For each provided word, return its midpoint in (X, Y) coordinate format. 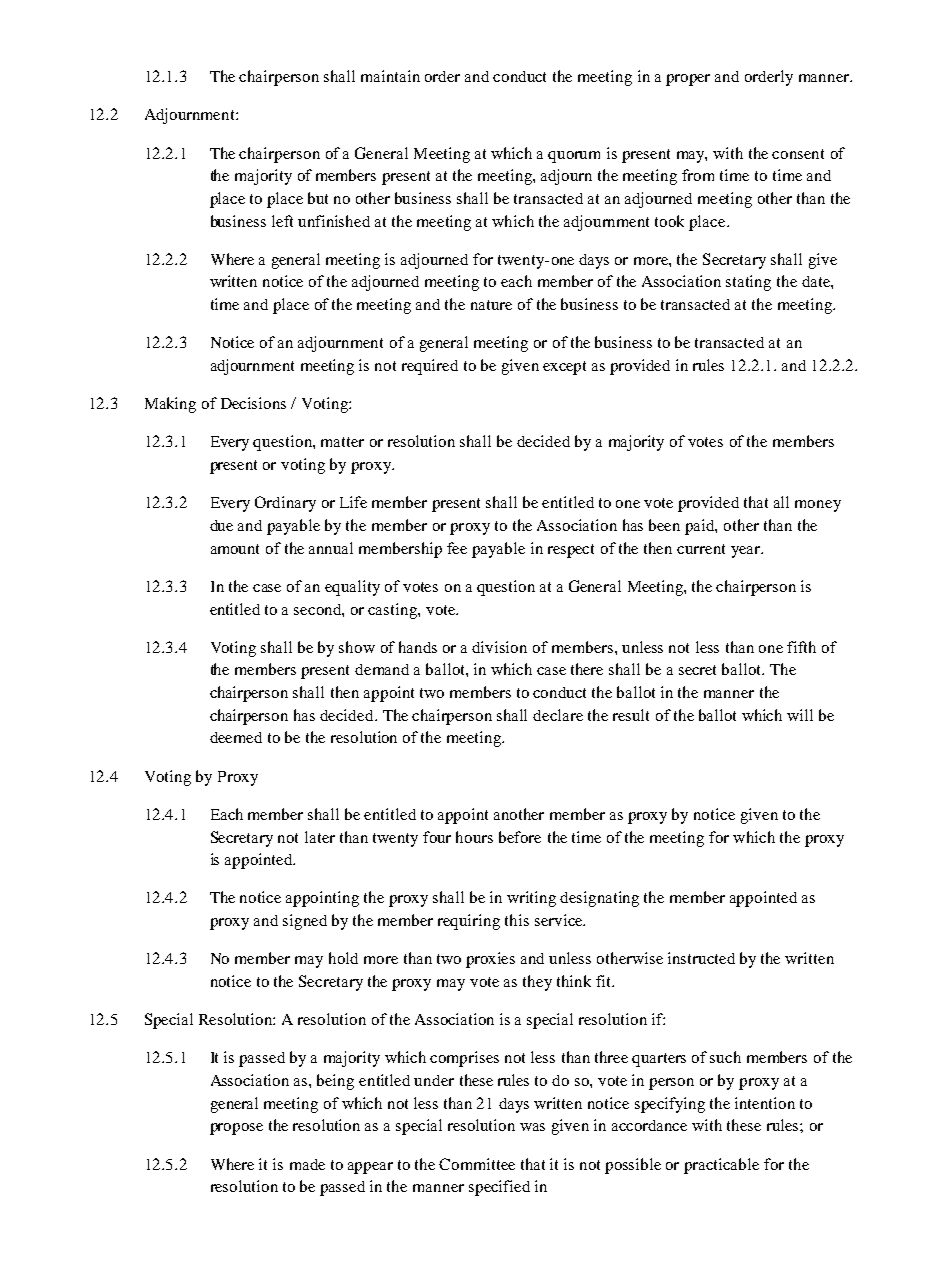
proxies (490, 960)
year (746, 552)
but (318, 198)
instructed (701, 958)
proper (688, 80)
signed (305, 922)
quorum (574, 157)
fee (457, 548)
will (800, 715)
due (221, 525)
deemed (236, 737)
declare (558, 715)
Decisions (253, 403)
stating (748, 283)
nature (491, 305)
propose (236, 1129)
